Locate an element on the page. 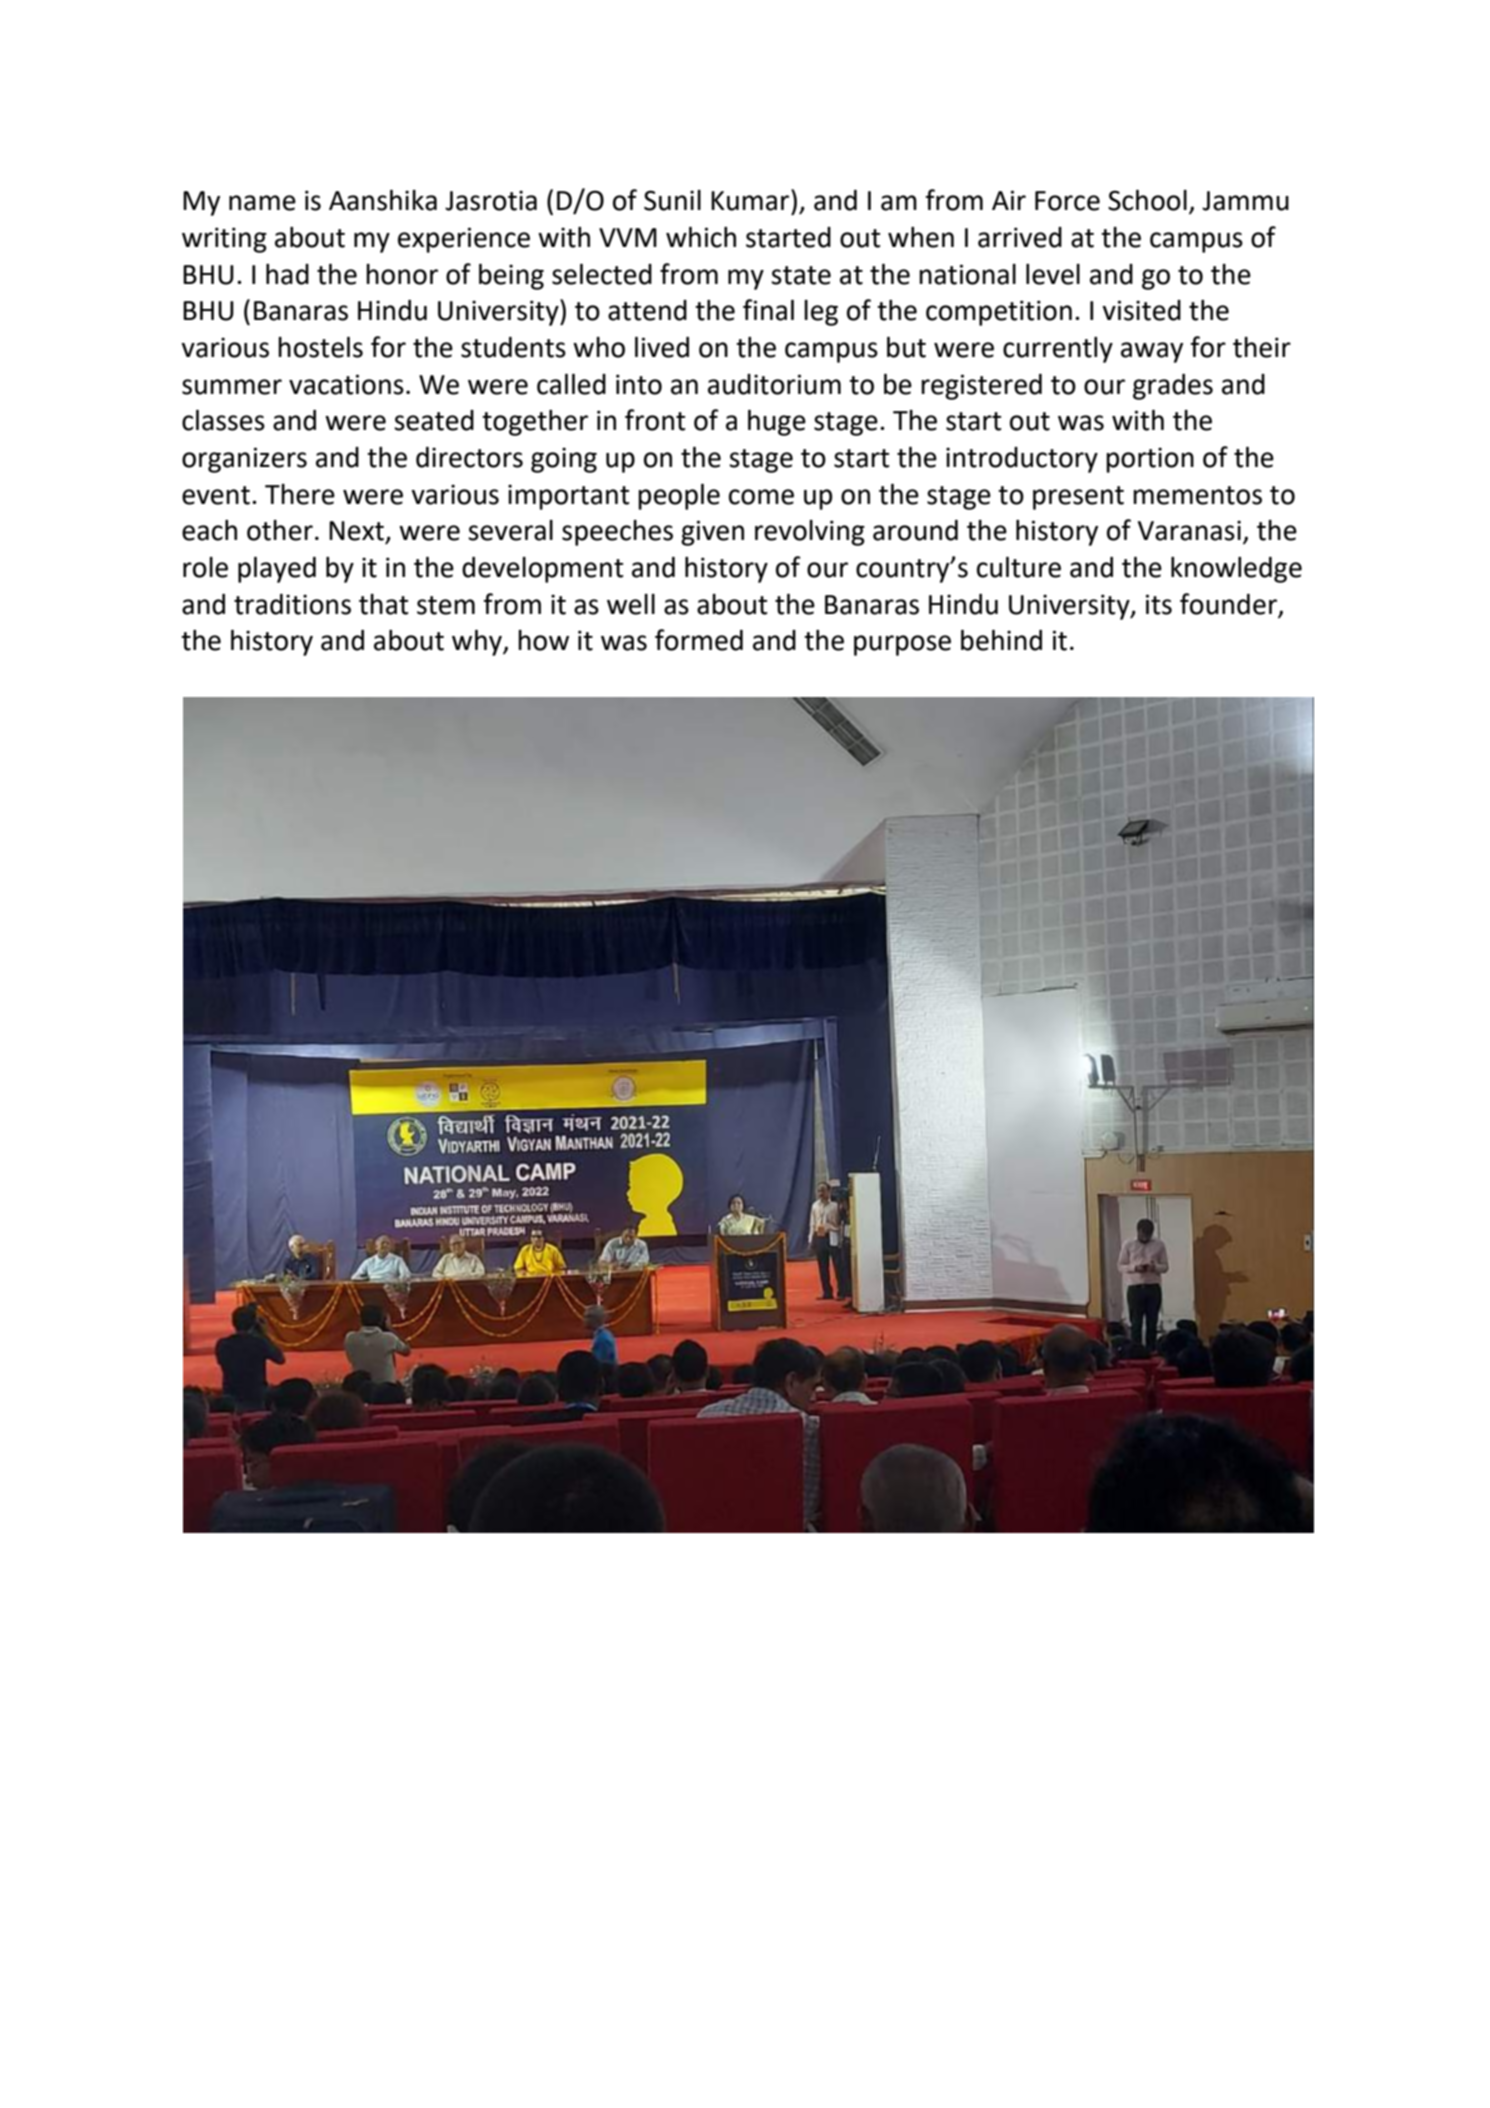 The image size is (1490, 2108). final is located at coordinates (768, 310).
